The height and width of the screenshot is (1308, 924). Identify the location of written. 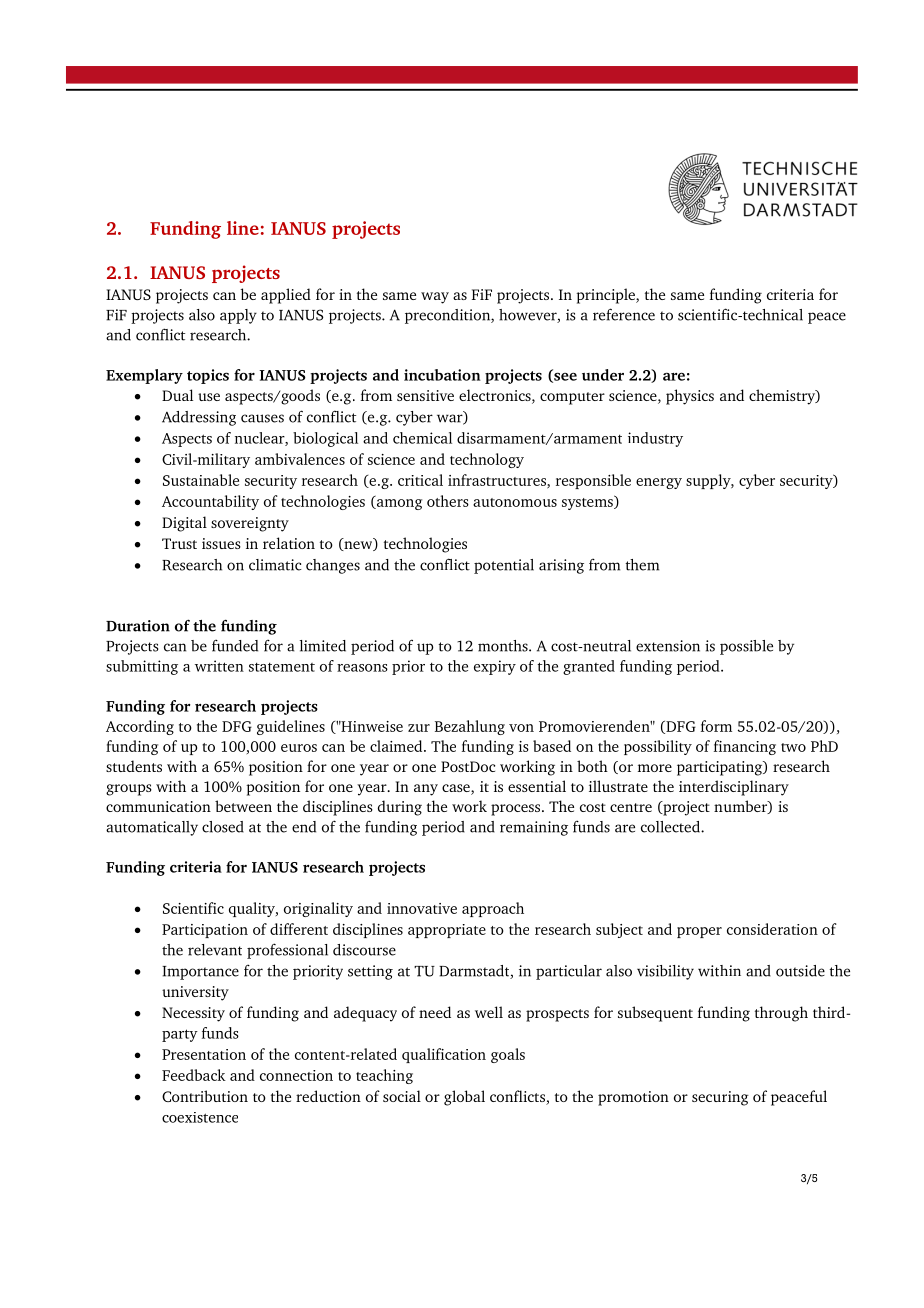
(219, 666).
